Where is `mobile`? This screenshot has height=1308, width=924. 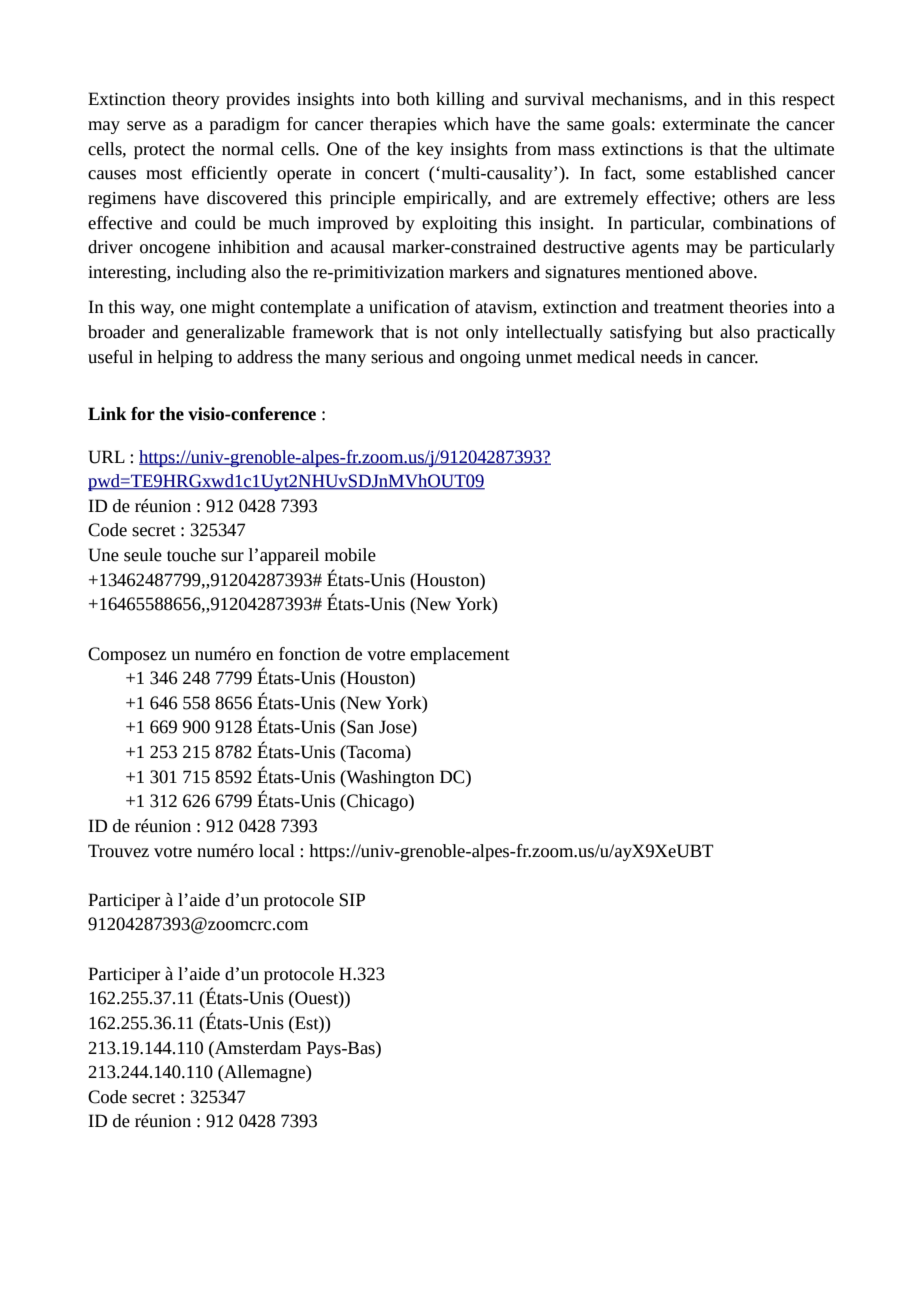
mobile is located at coordinates (350, 555).
